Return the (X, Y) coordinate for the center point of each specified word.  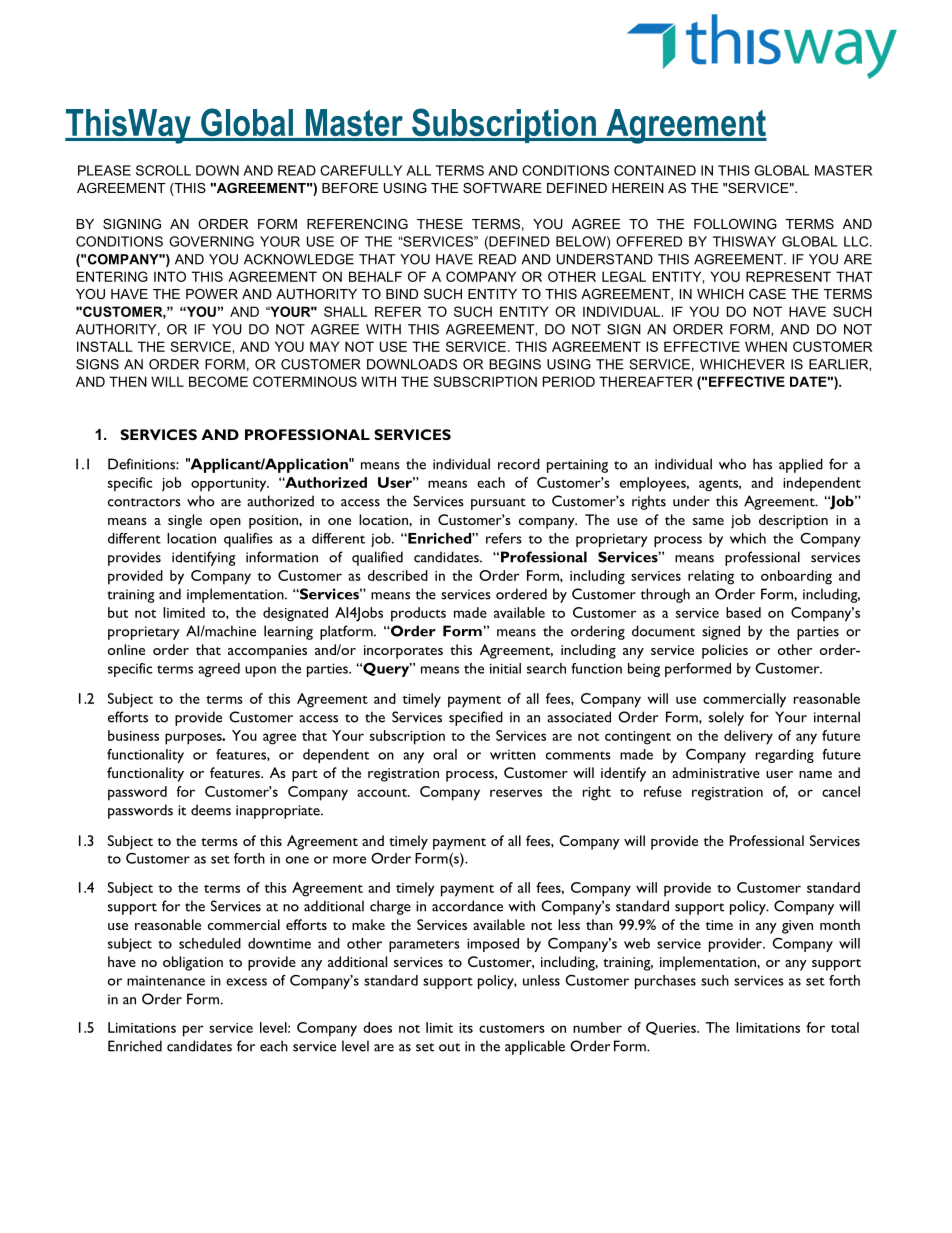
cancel (841, 791)
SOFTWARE (502, 188)
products (418, 614)
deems (211, 810)
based (743, 612)
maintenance (166, 981)
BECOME (218, 381)
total (845, 1027)
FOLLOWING (735, 224)
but (118, 612)
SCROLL (163, 170)
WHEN (766, 346)
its (466, 1028)
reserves (516, 793)
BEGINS (515, 364)
